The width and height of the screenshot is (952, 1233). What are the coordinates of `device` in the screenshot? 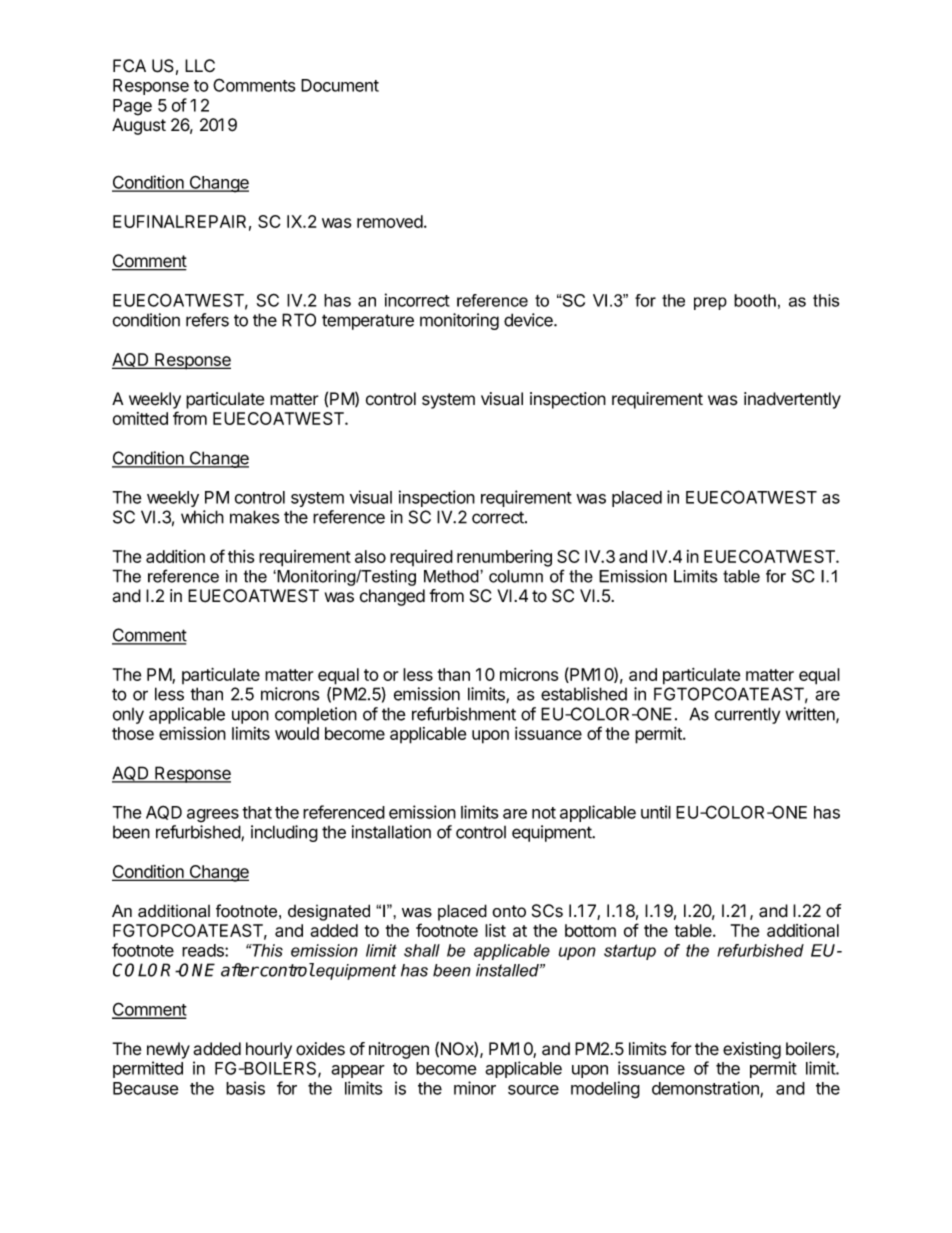 It's located at (529, 320).
